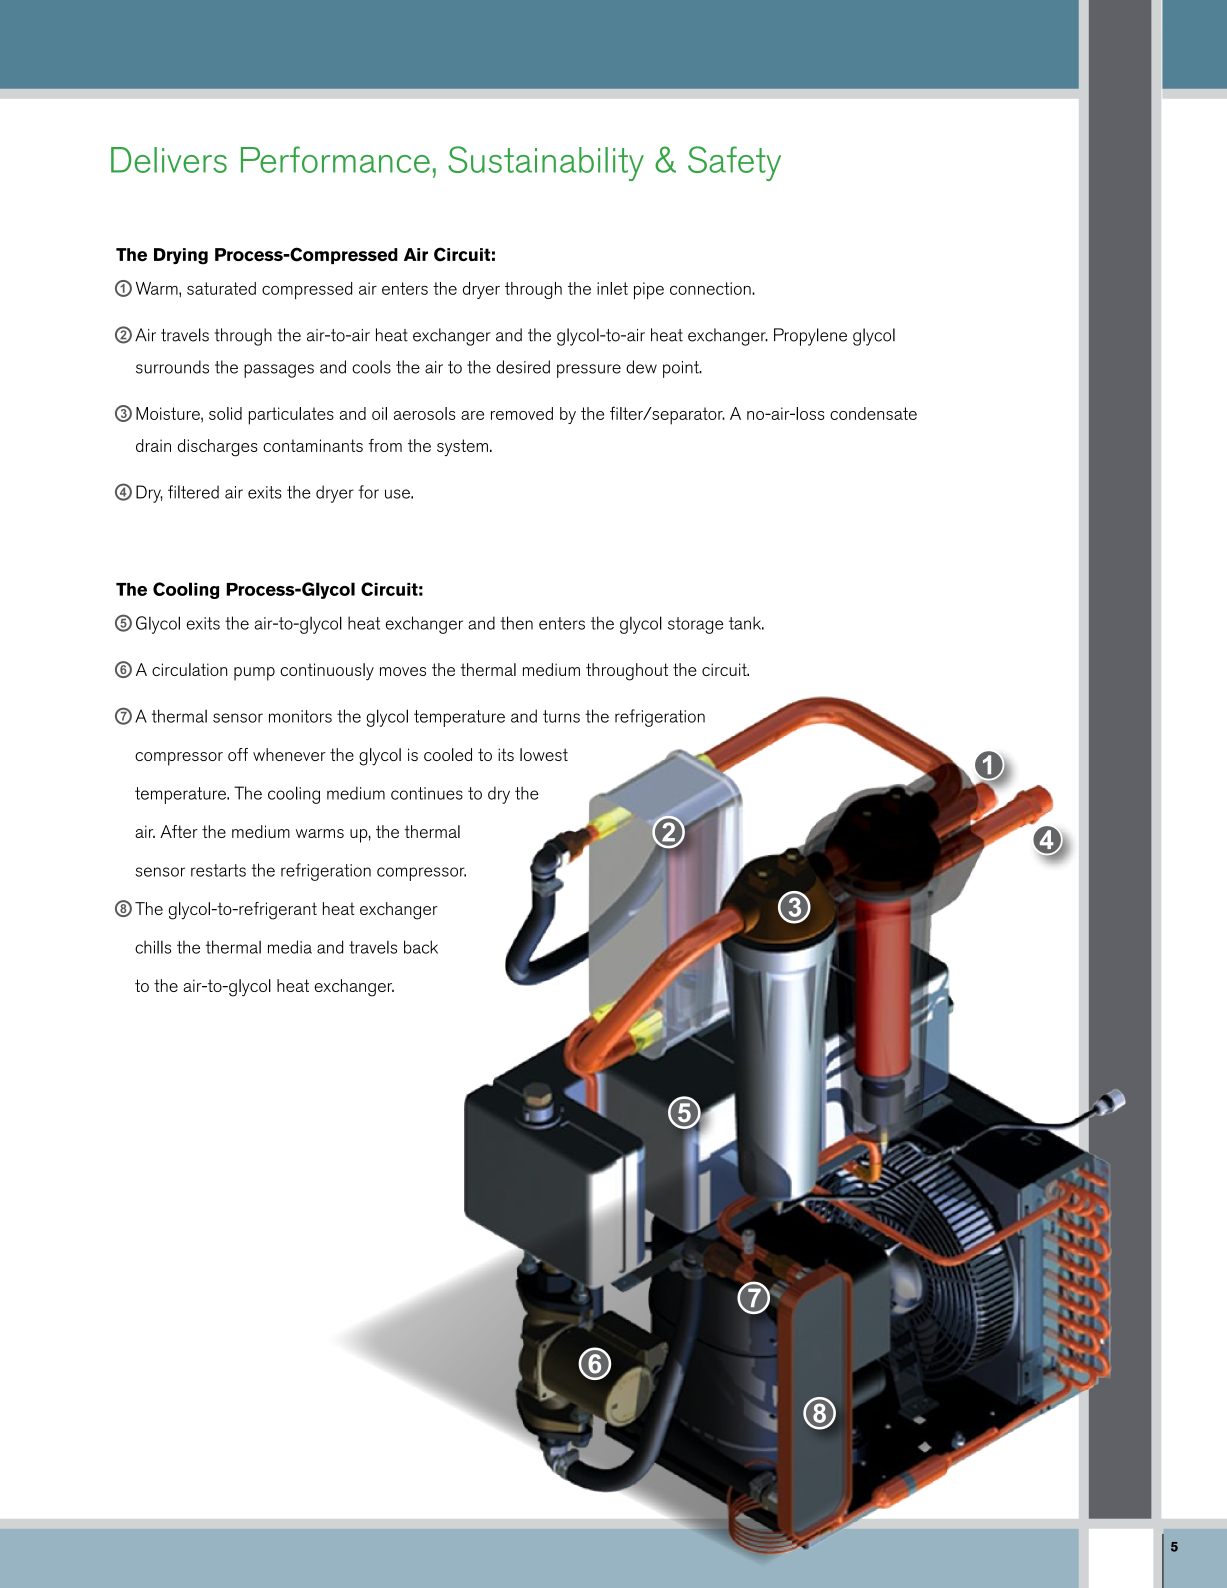 Image resolution: width=1227 pixels, height=1588 pixels. I want to click on Delivers, so click(169, 160).
